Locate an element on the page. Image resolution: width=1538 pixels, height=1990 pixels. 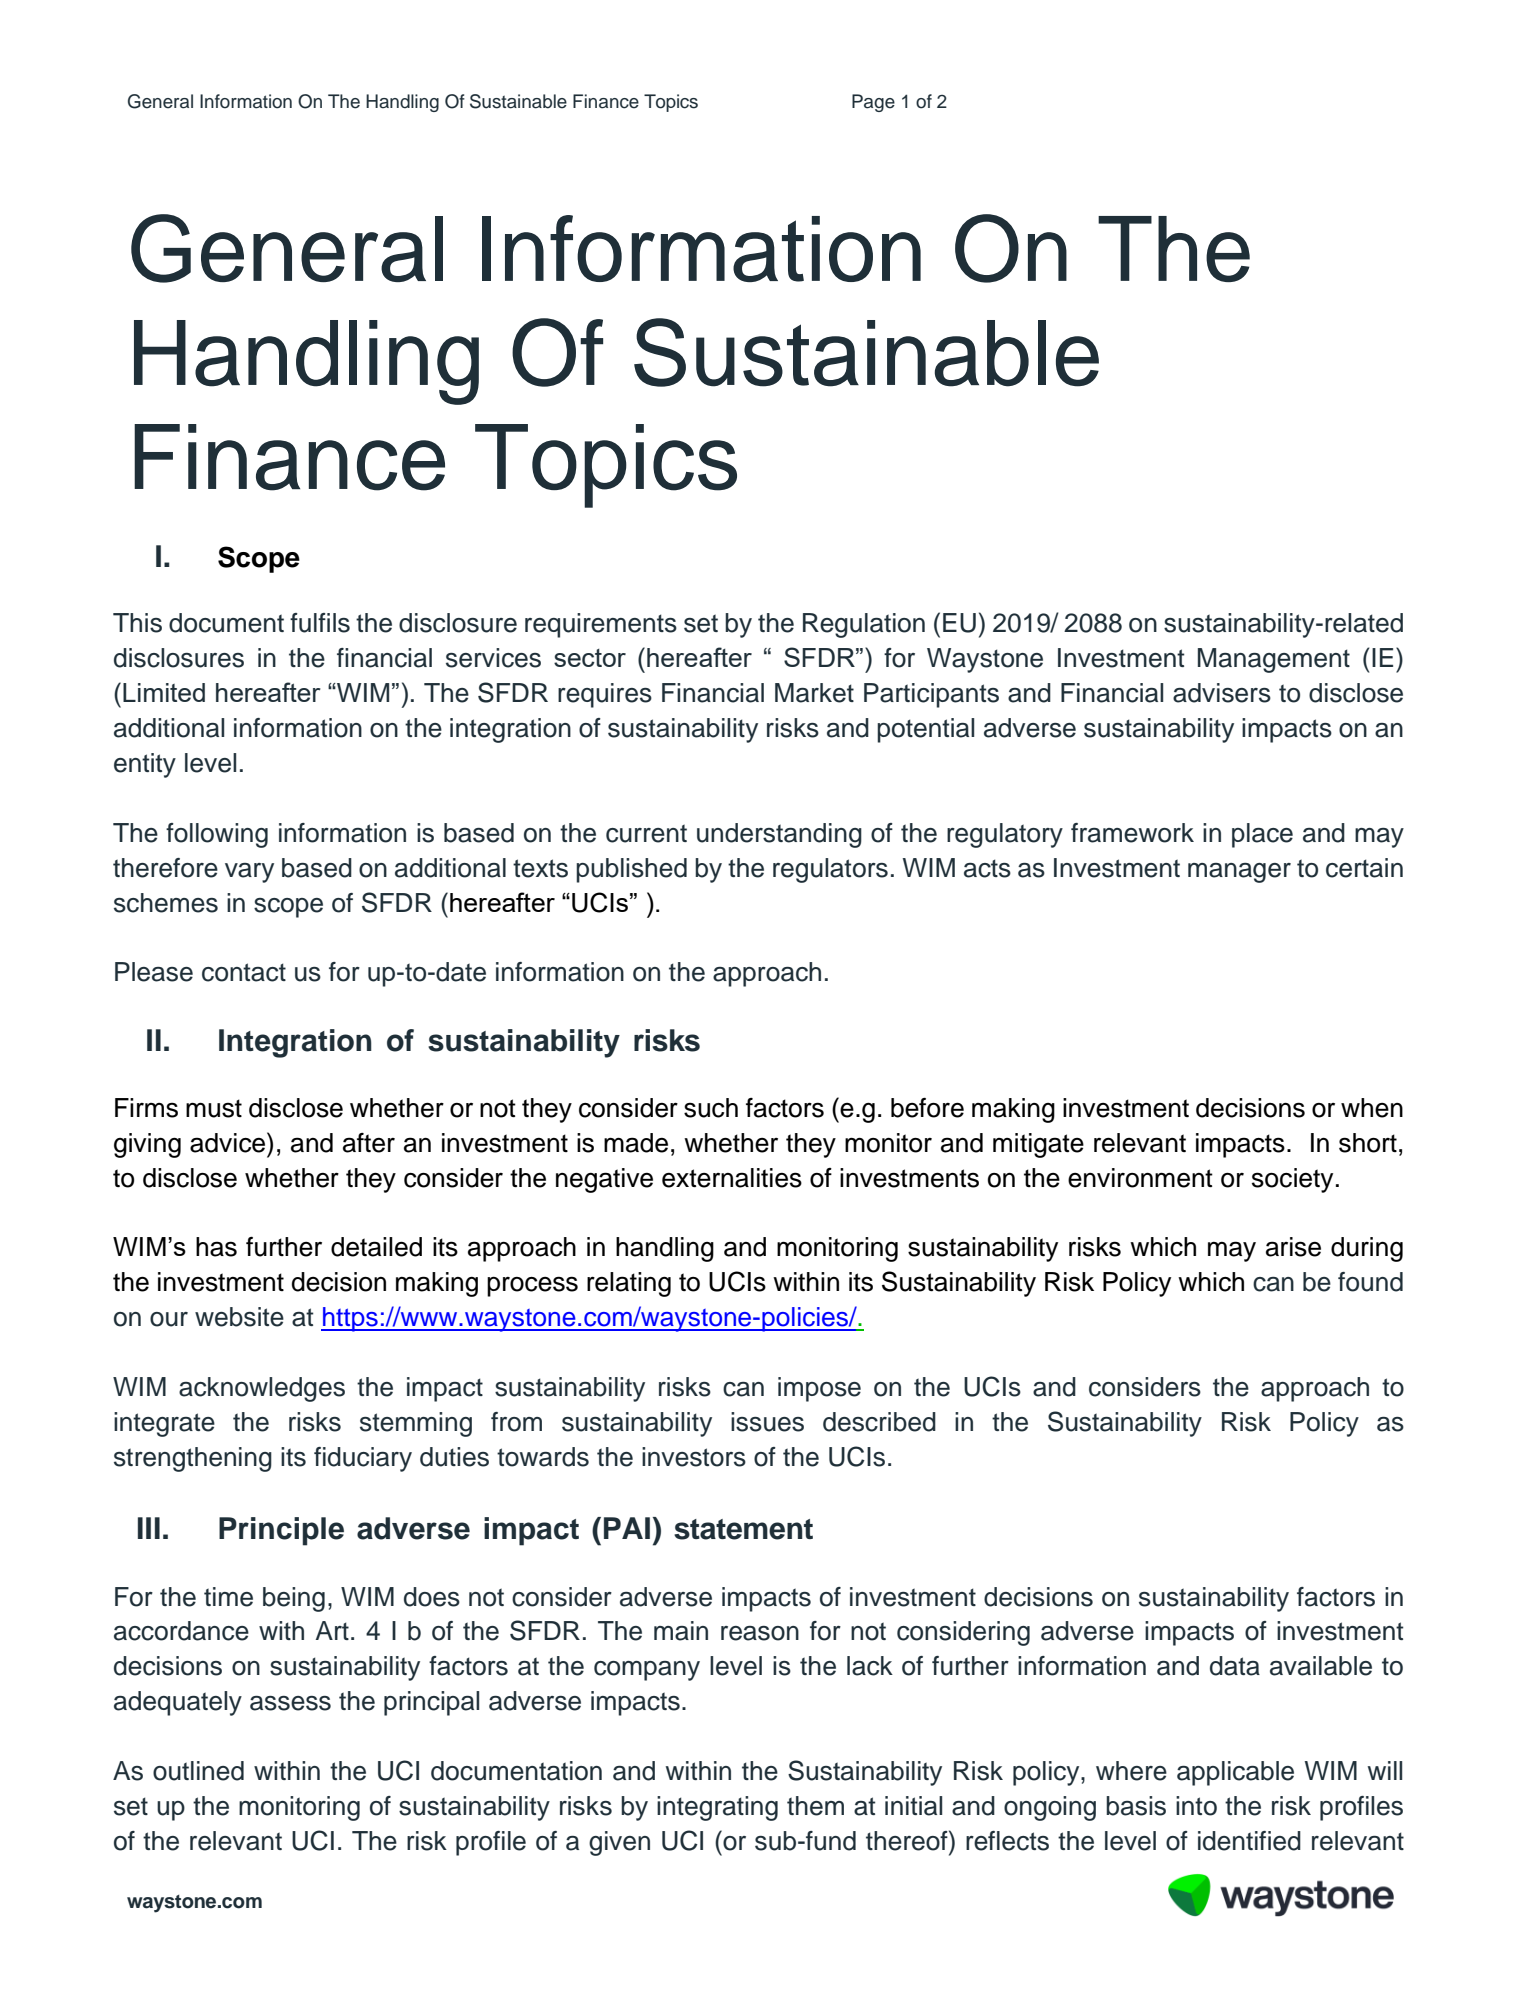
regulators is located at coordinates (830, 870).
